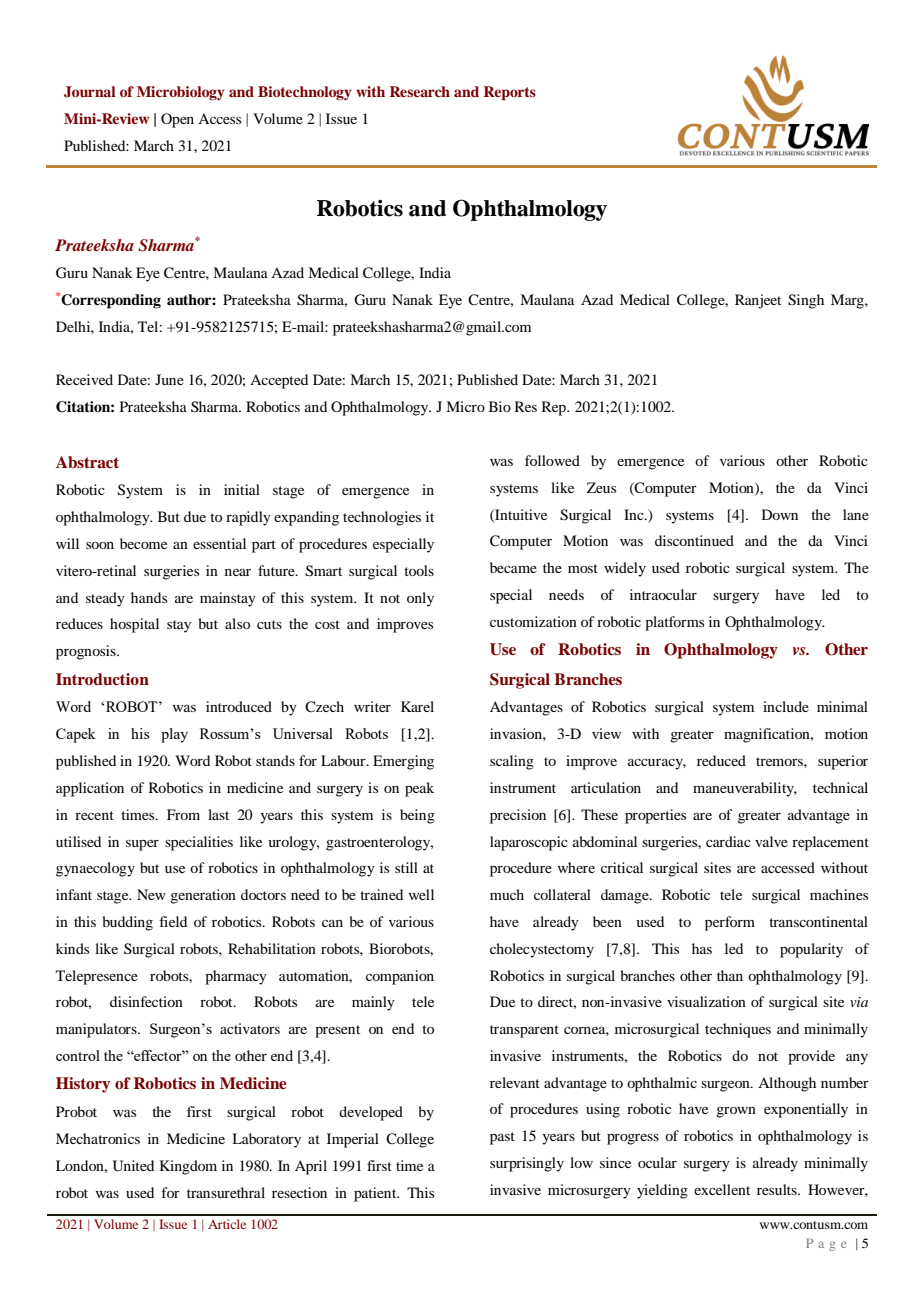 This document has width=924, height=1308. Describe the element at coordinates (694, 540) in the document. I see `discontinued` at that location.
